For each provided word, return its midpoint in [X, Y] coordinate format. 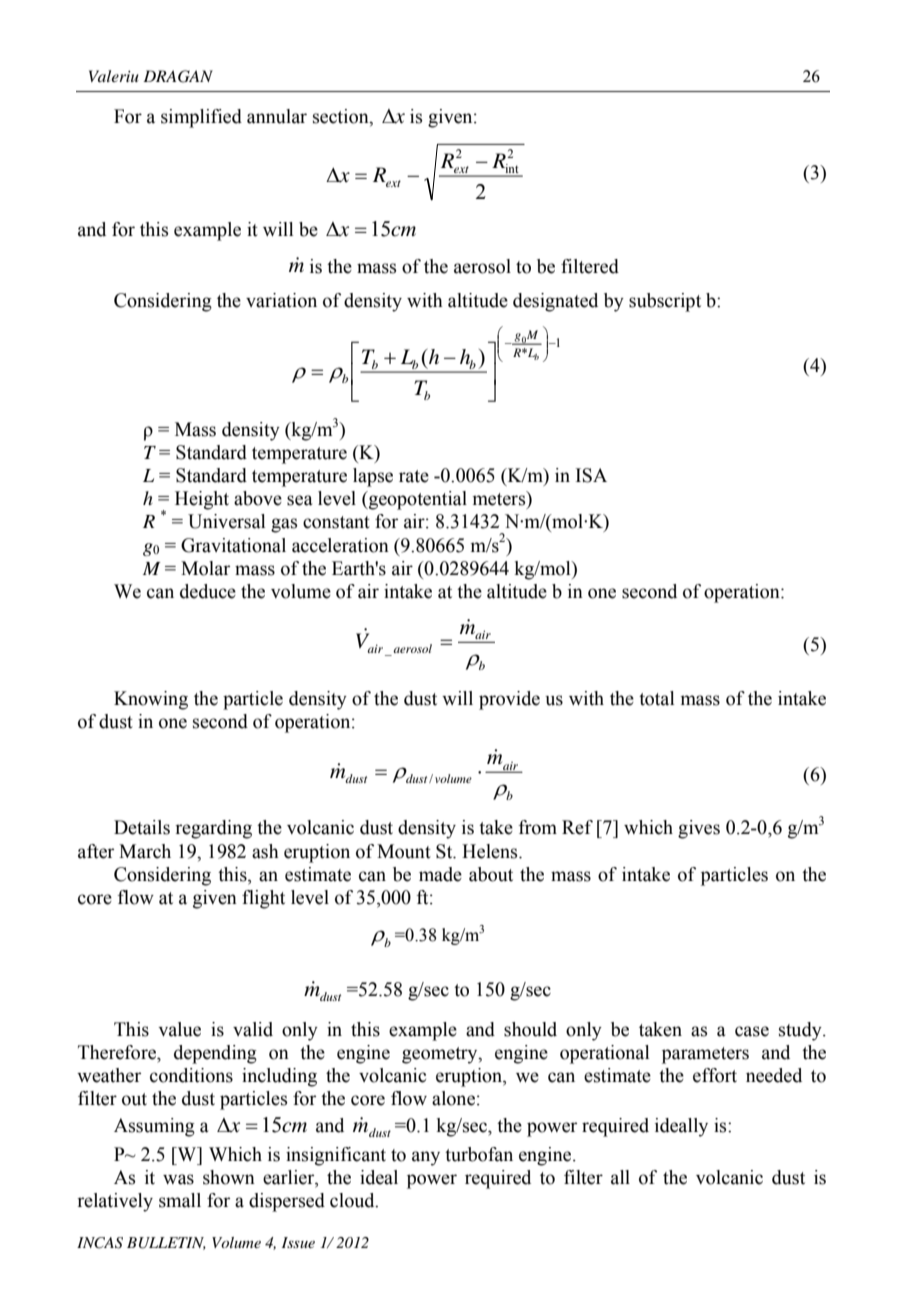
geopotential [417, 500]
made [440, 874]
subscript [665, 302]
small [180, 1200]
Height [202, 500]
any [426, 1158]
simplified [201, 118]
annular [277, 116]
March [145, 851]
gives [699, 829]
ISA [591, 475]
